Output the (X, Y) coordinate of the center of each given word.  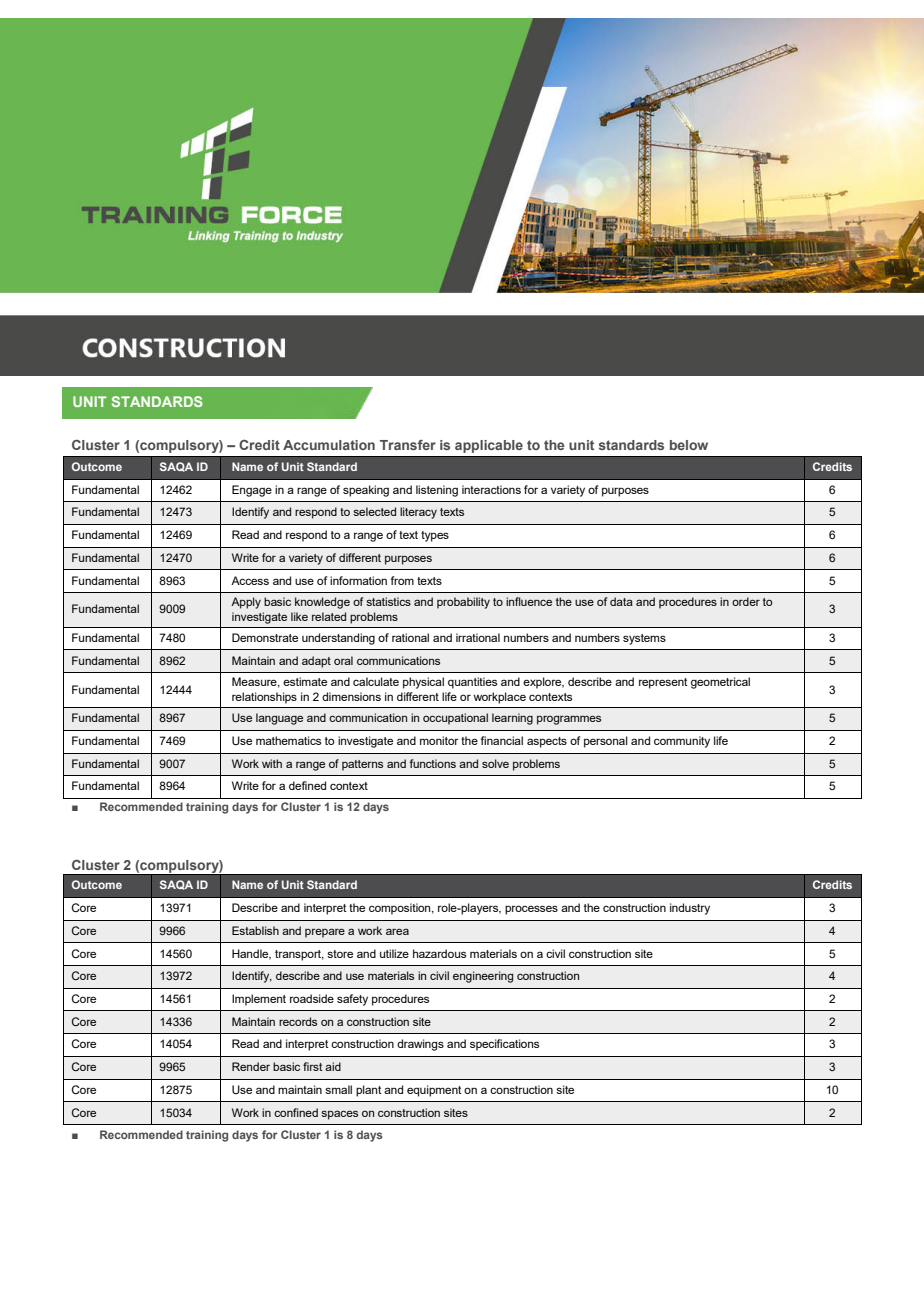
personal (606, 742)
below (689, 445)
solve (495, 763)
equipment (434, 1091)
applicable (489, 446)
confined (296, 1112)
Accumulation (329, 445)
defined (307, 785)
